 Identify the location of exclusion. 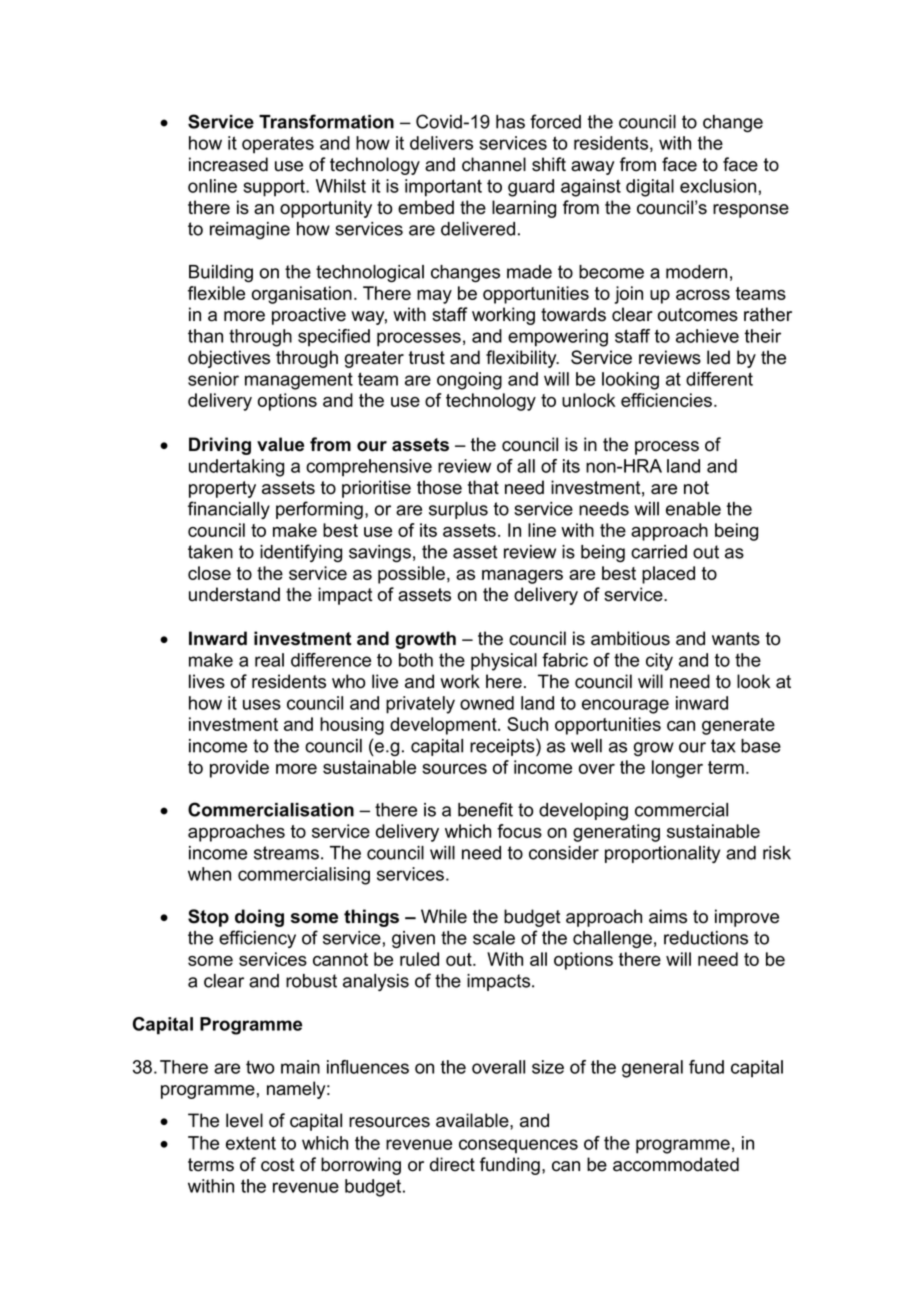
(718, 186).
